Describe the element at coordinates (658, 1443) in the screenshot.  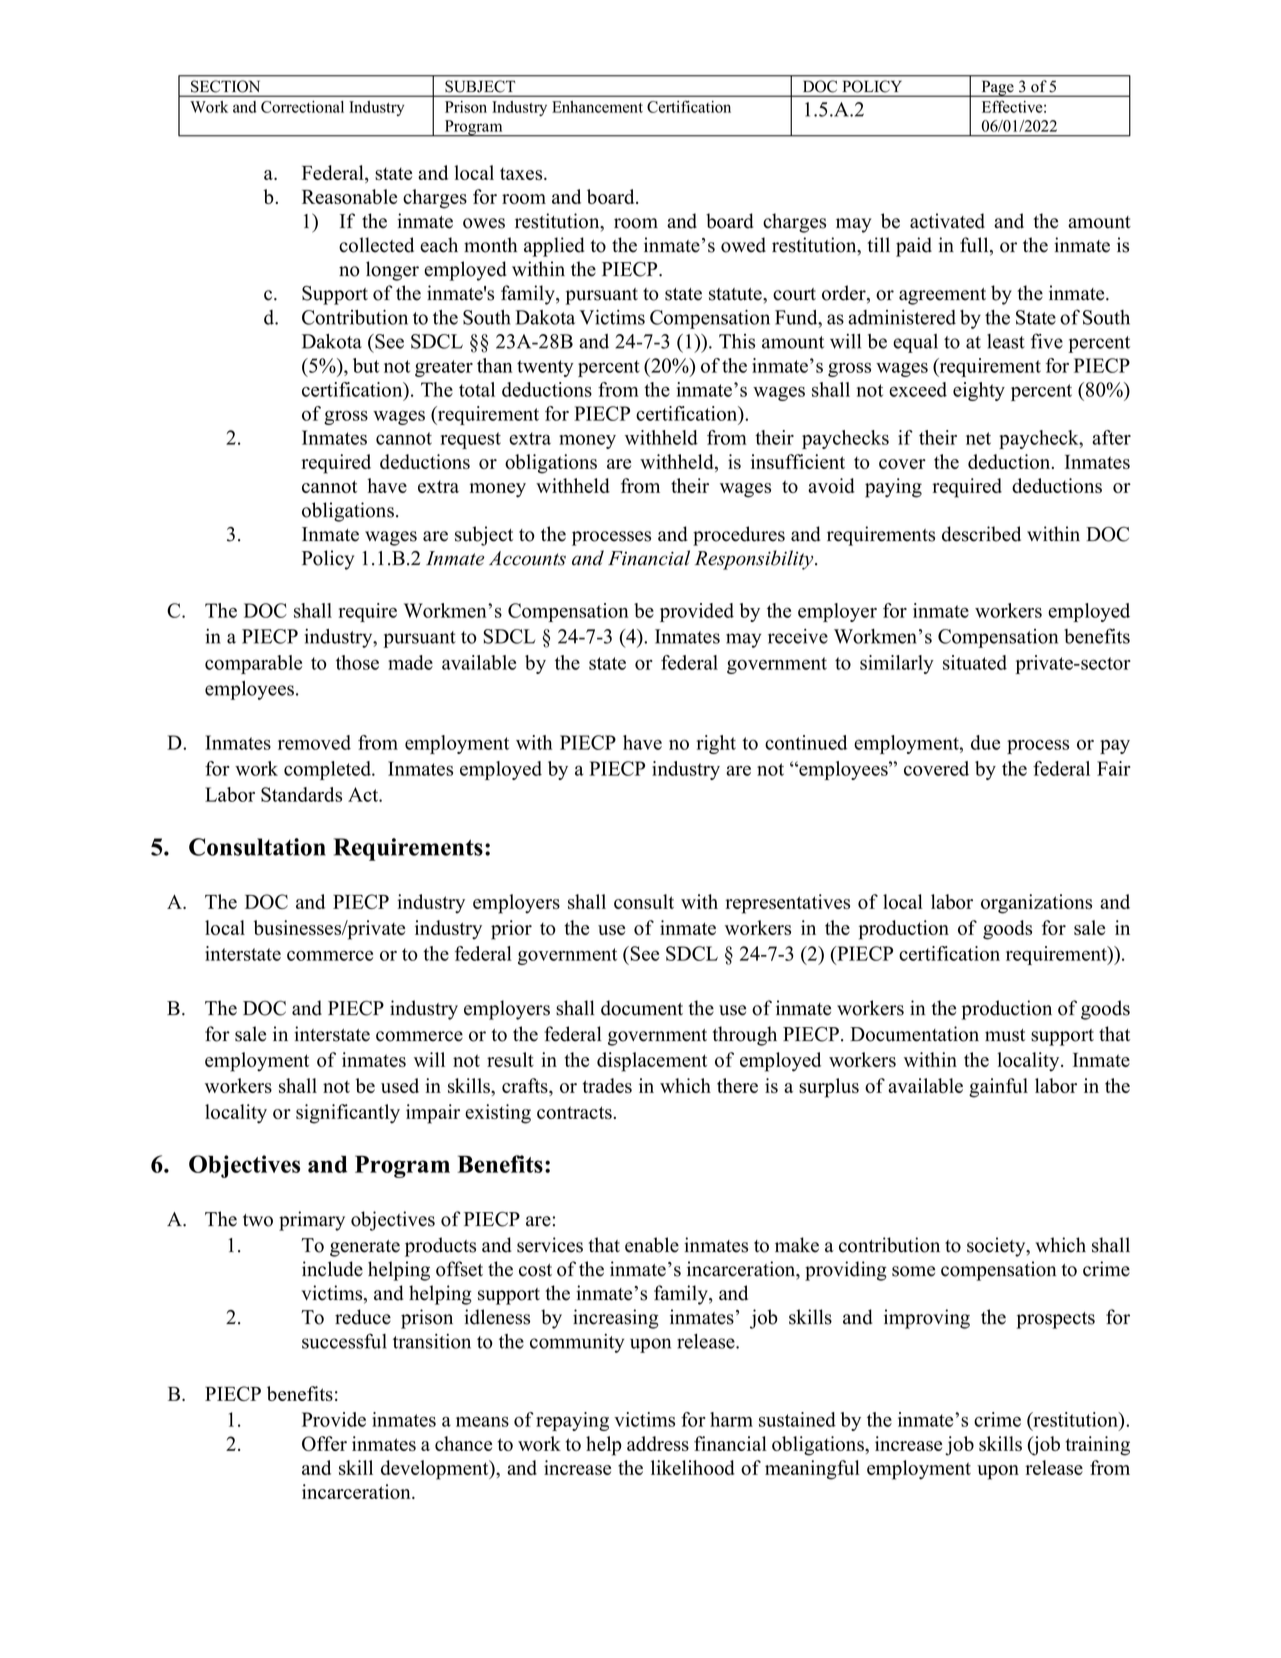
I see `address` at that location.
